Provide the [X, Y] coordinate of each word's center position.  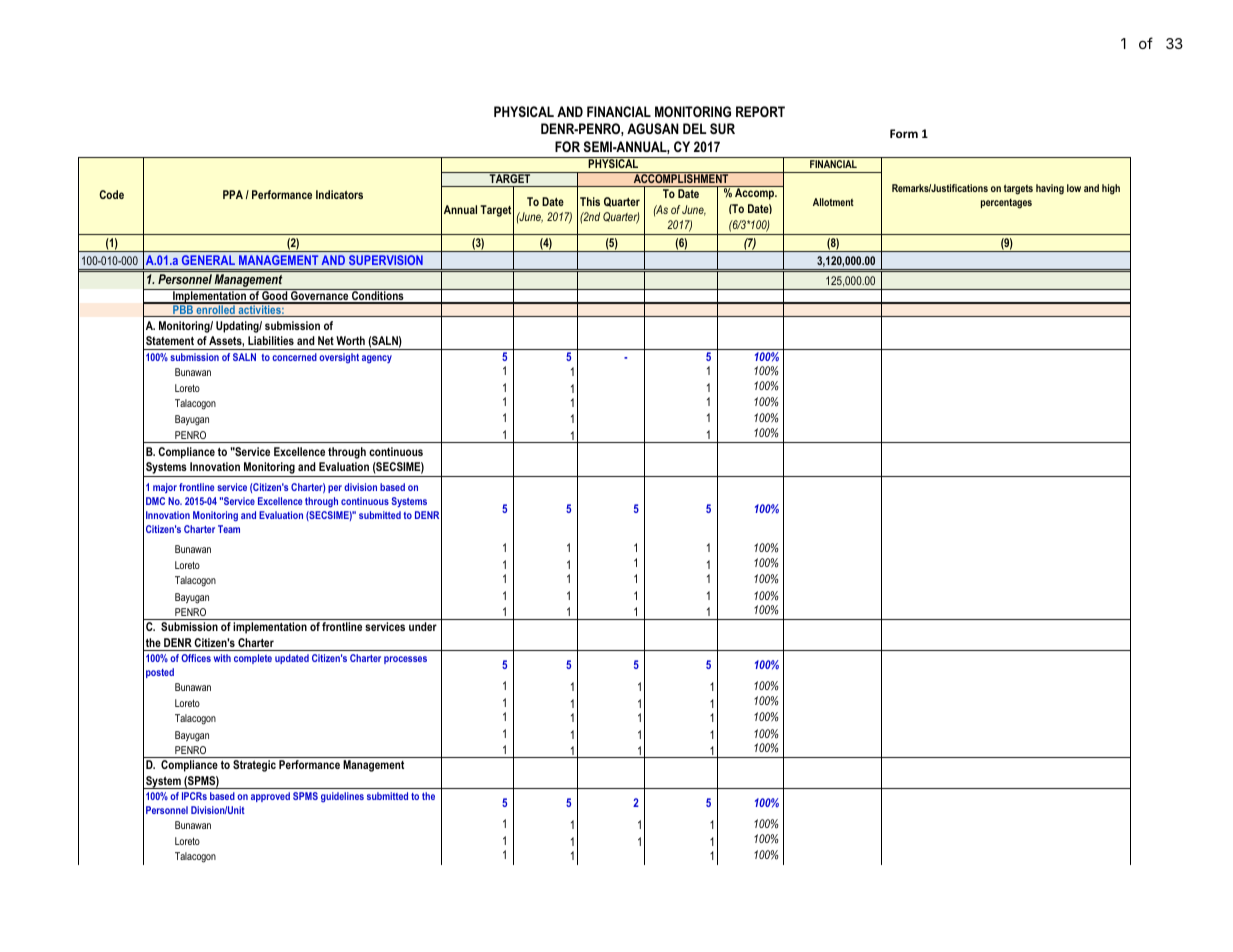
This [590, 201]
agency [377, 359]
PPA [233, 194]
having [1050, 189]
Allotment [833, 202]
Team [229, 529]
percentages [1006, 204]
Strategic [254, 766]
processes [405, 660]
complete [253, 659]
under [423, 626]
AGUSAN [652, 128]
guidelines [342, 797]
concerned [294, 357]
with [222, 658]
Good [275, 296]
